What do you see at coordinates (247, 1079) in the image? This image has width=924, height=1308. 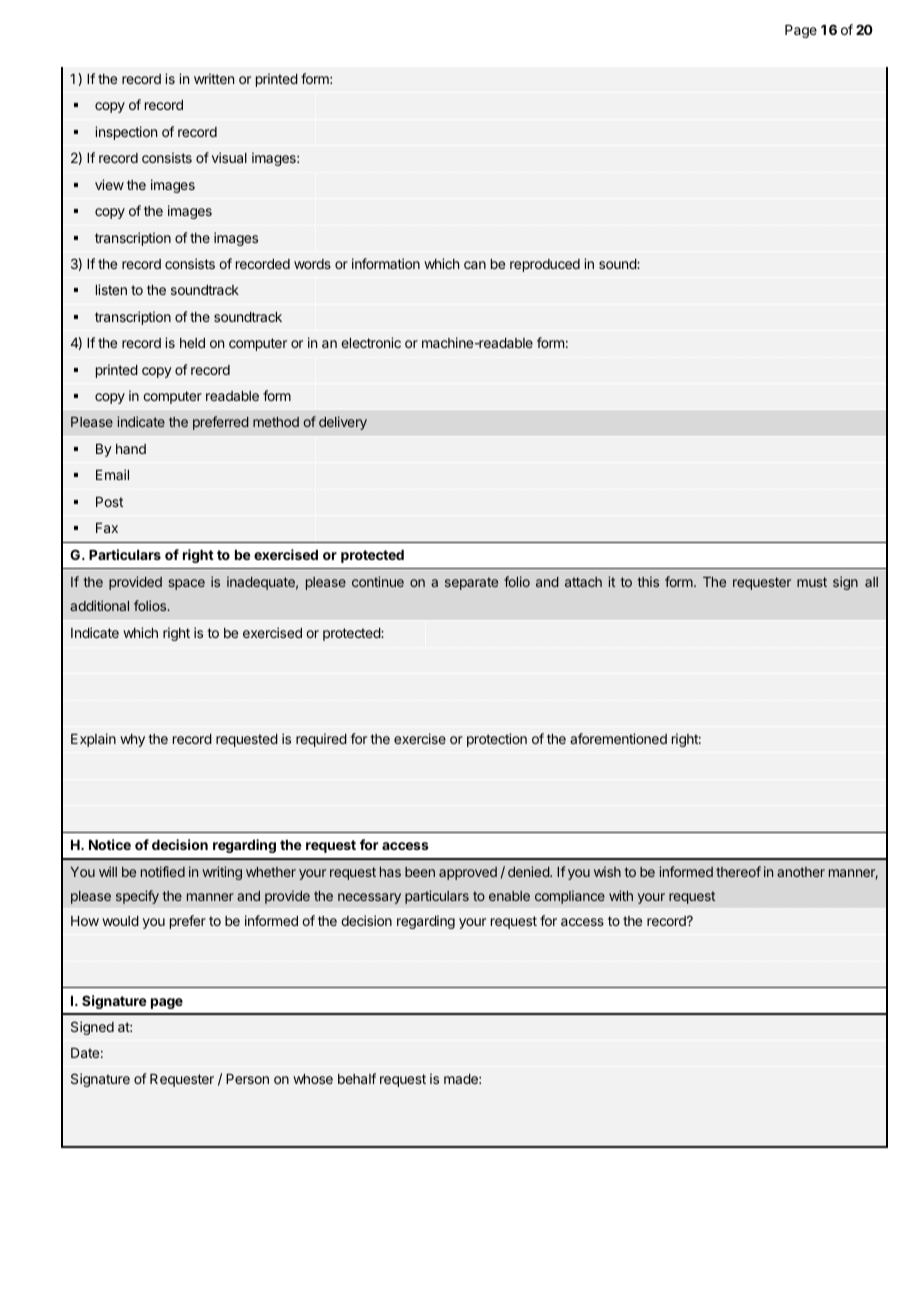 I see `Person` at bounding box center [247, 1079].
